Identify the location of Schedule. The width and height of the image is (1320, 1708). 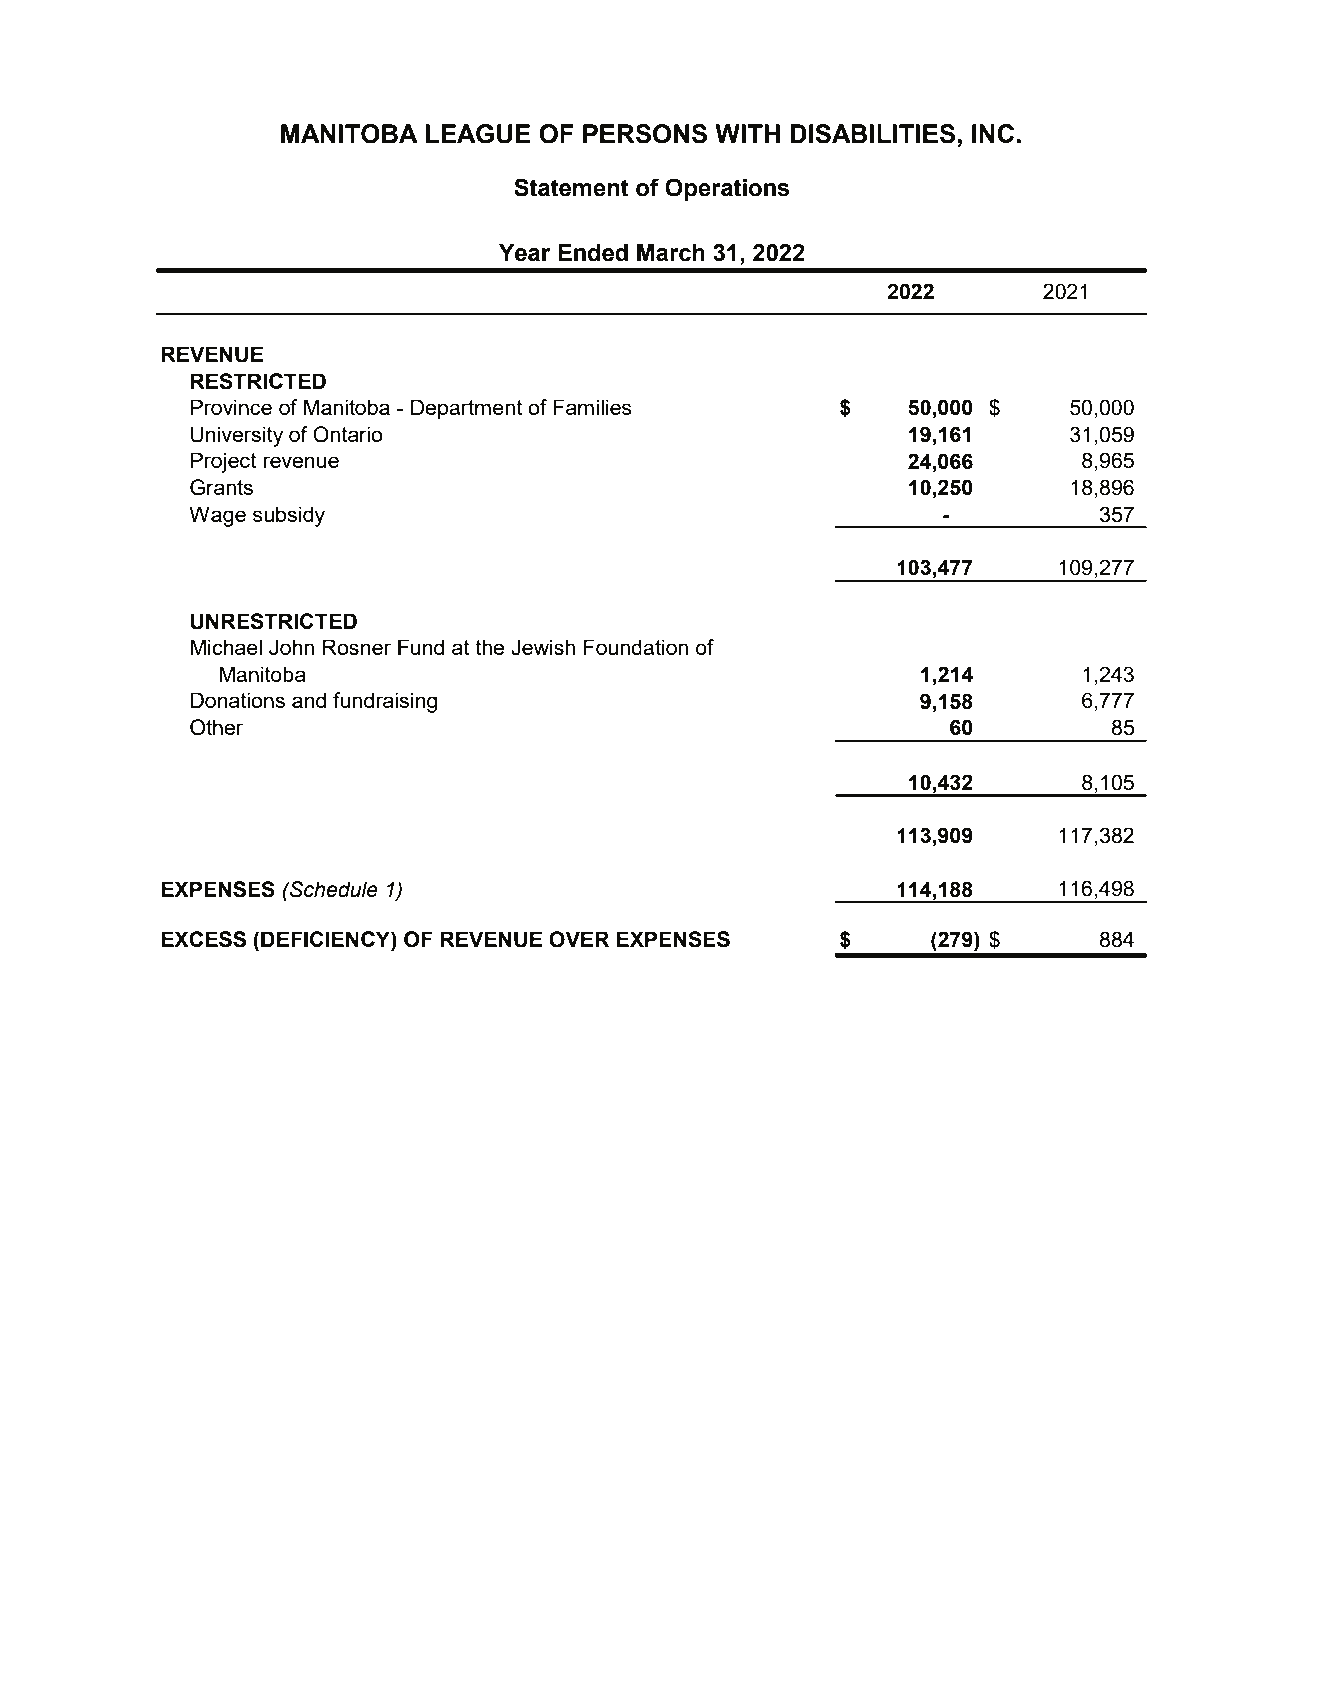
(333, 889).
